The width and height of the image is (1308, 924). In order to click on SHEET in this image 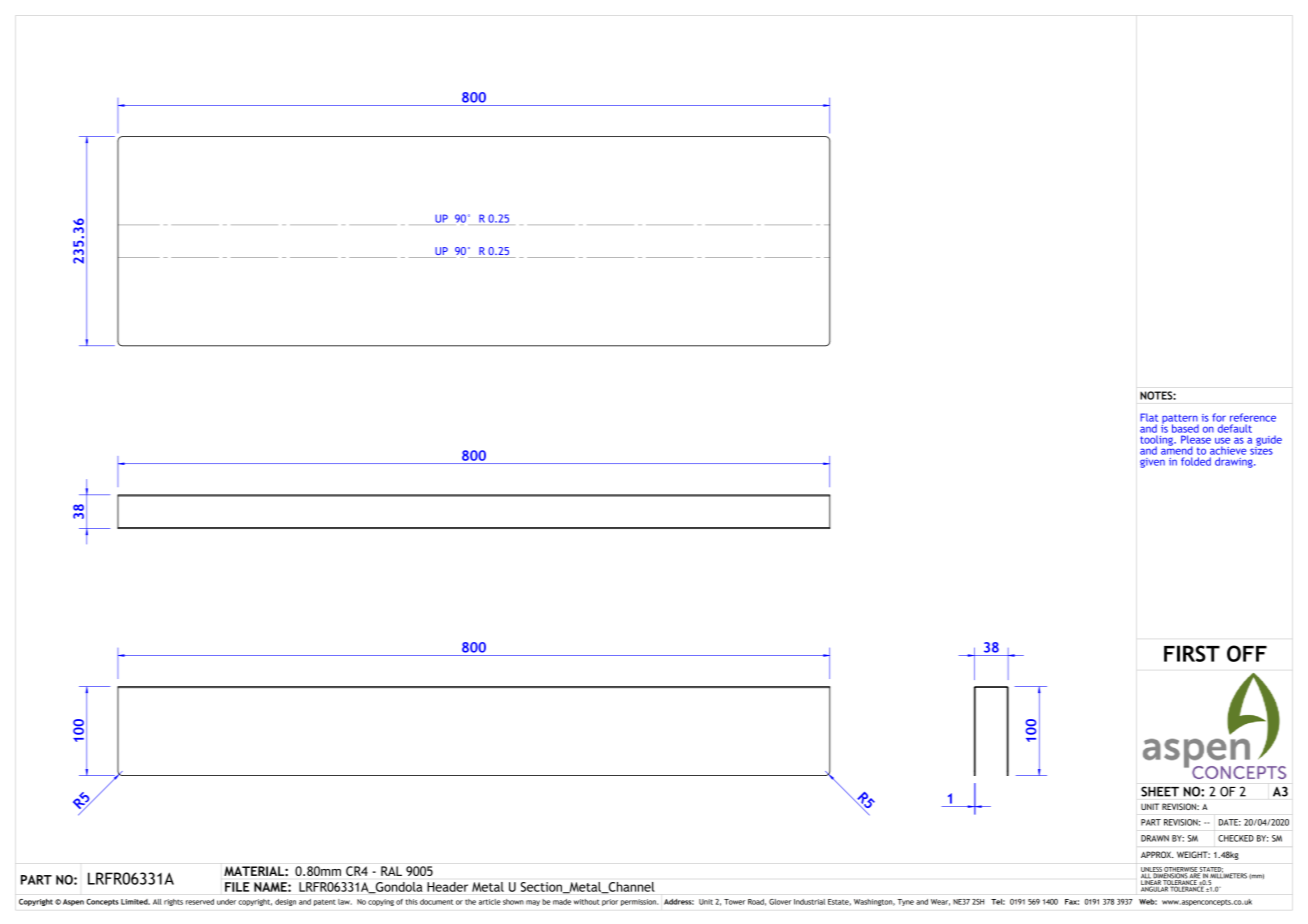, I will do `click(1160, 791)`.
